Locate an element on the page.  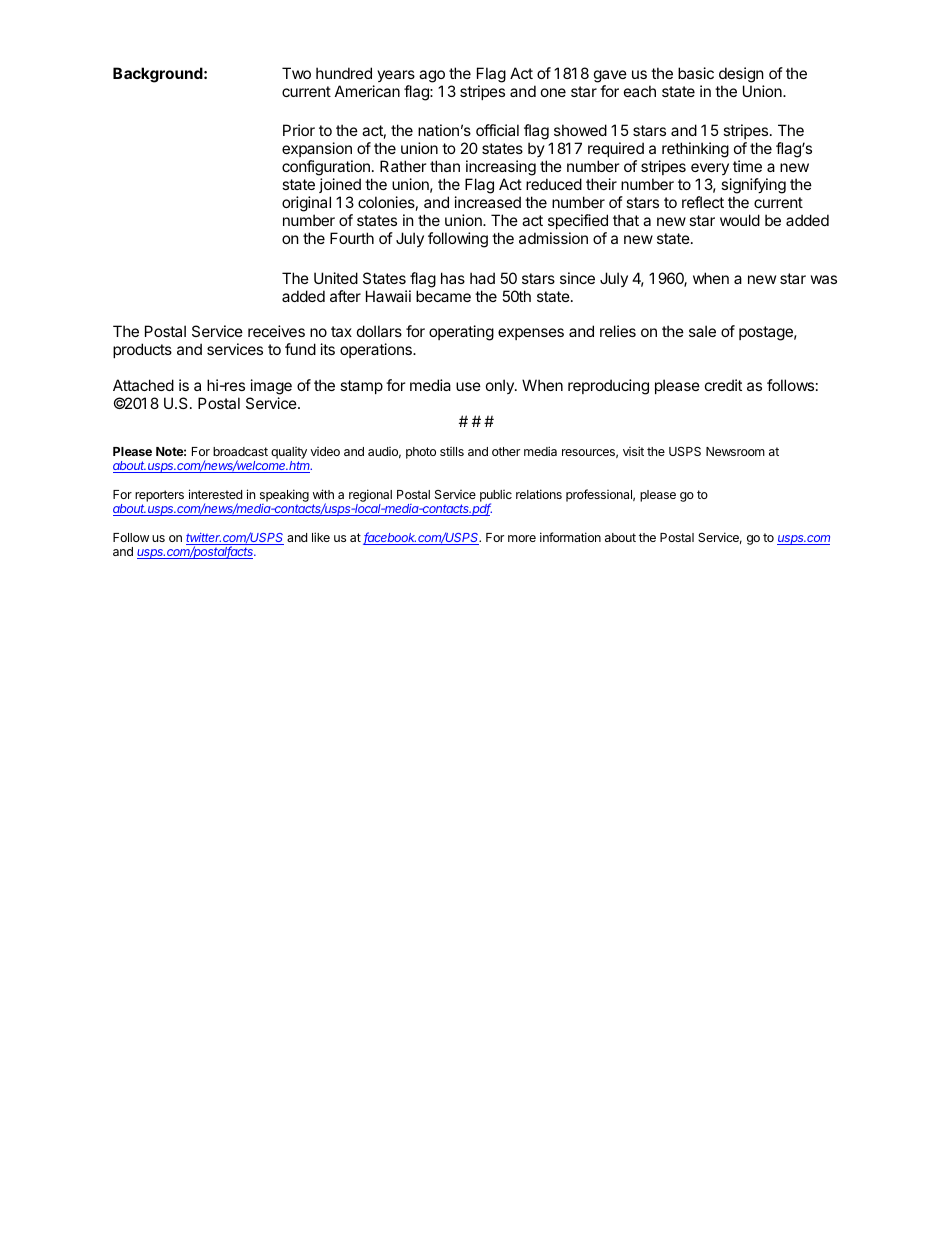
ago is located at coordinates (432, 76).
